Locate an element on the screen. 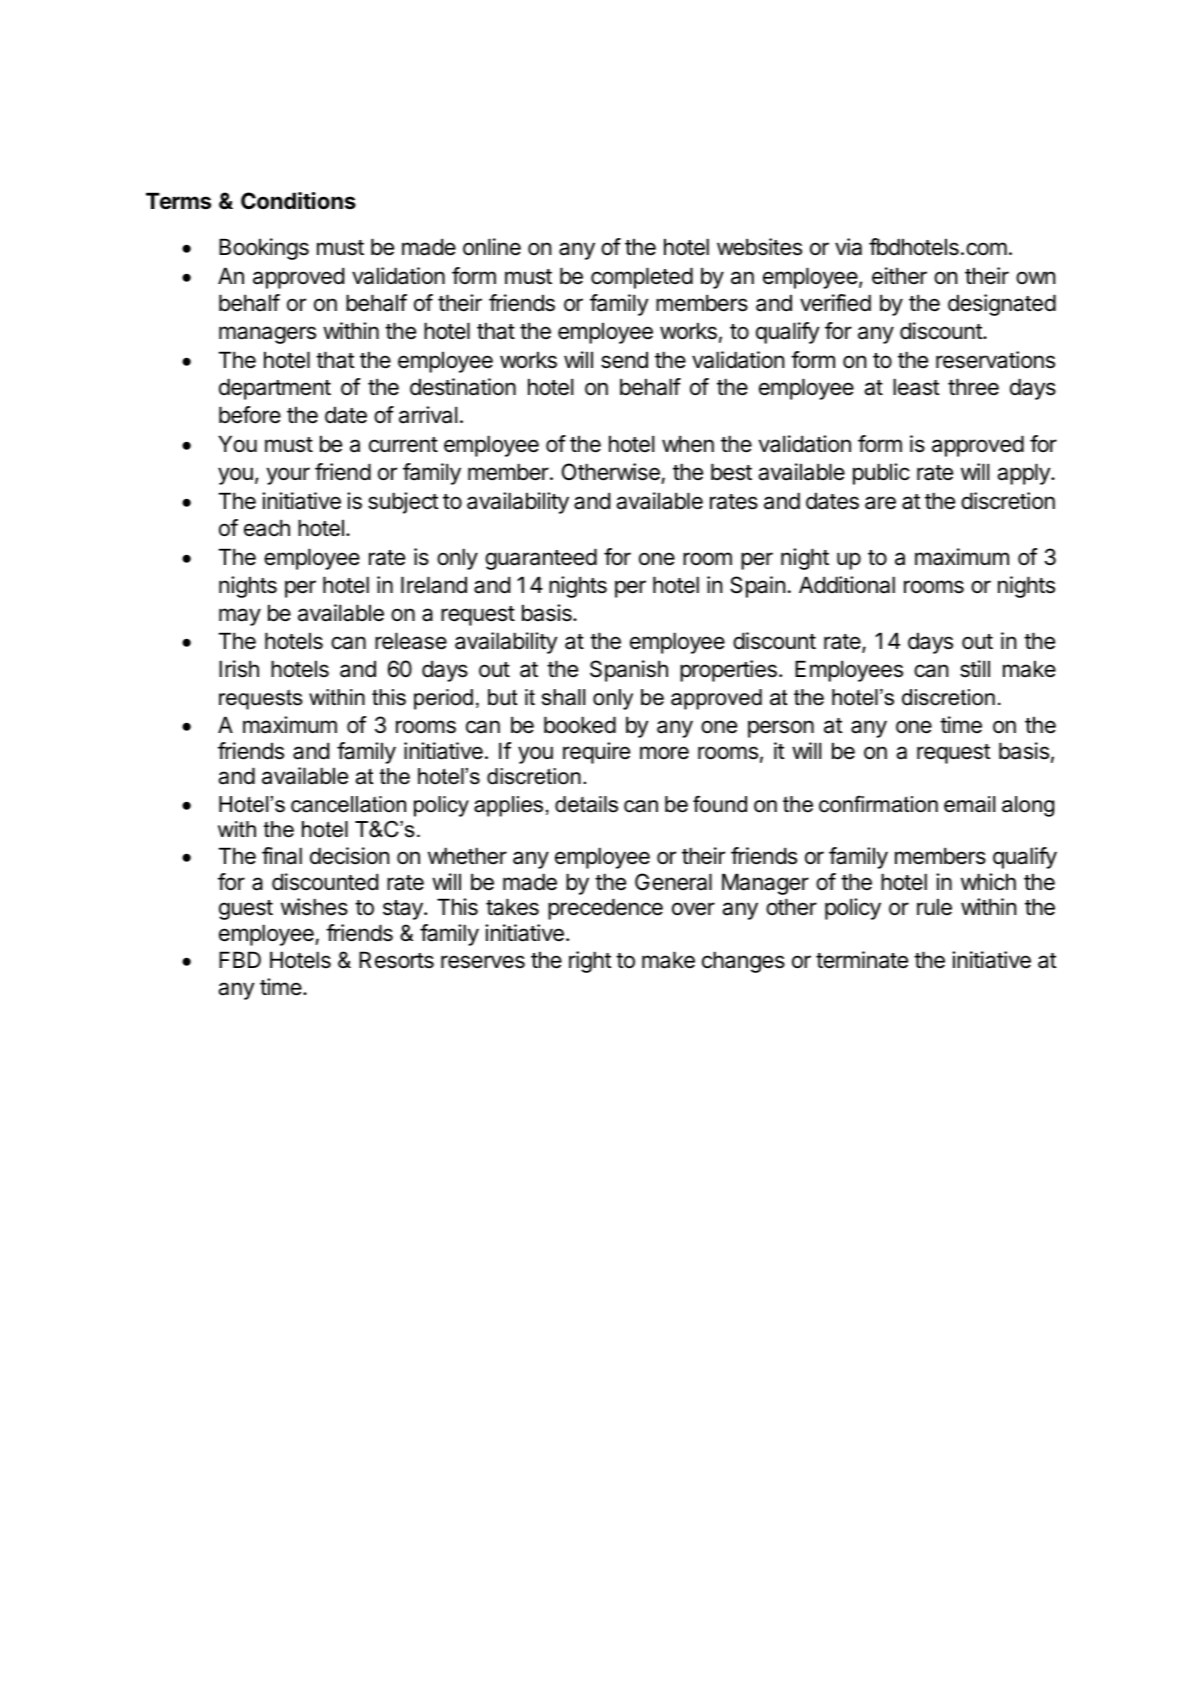 The image size is (1201, 1699). rule is located at coordinates (934, 907).
